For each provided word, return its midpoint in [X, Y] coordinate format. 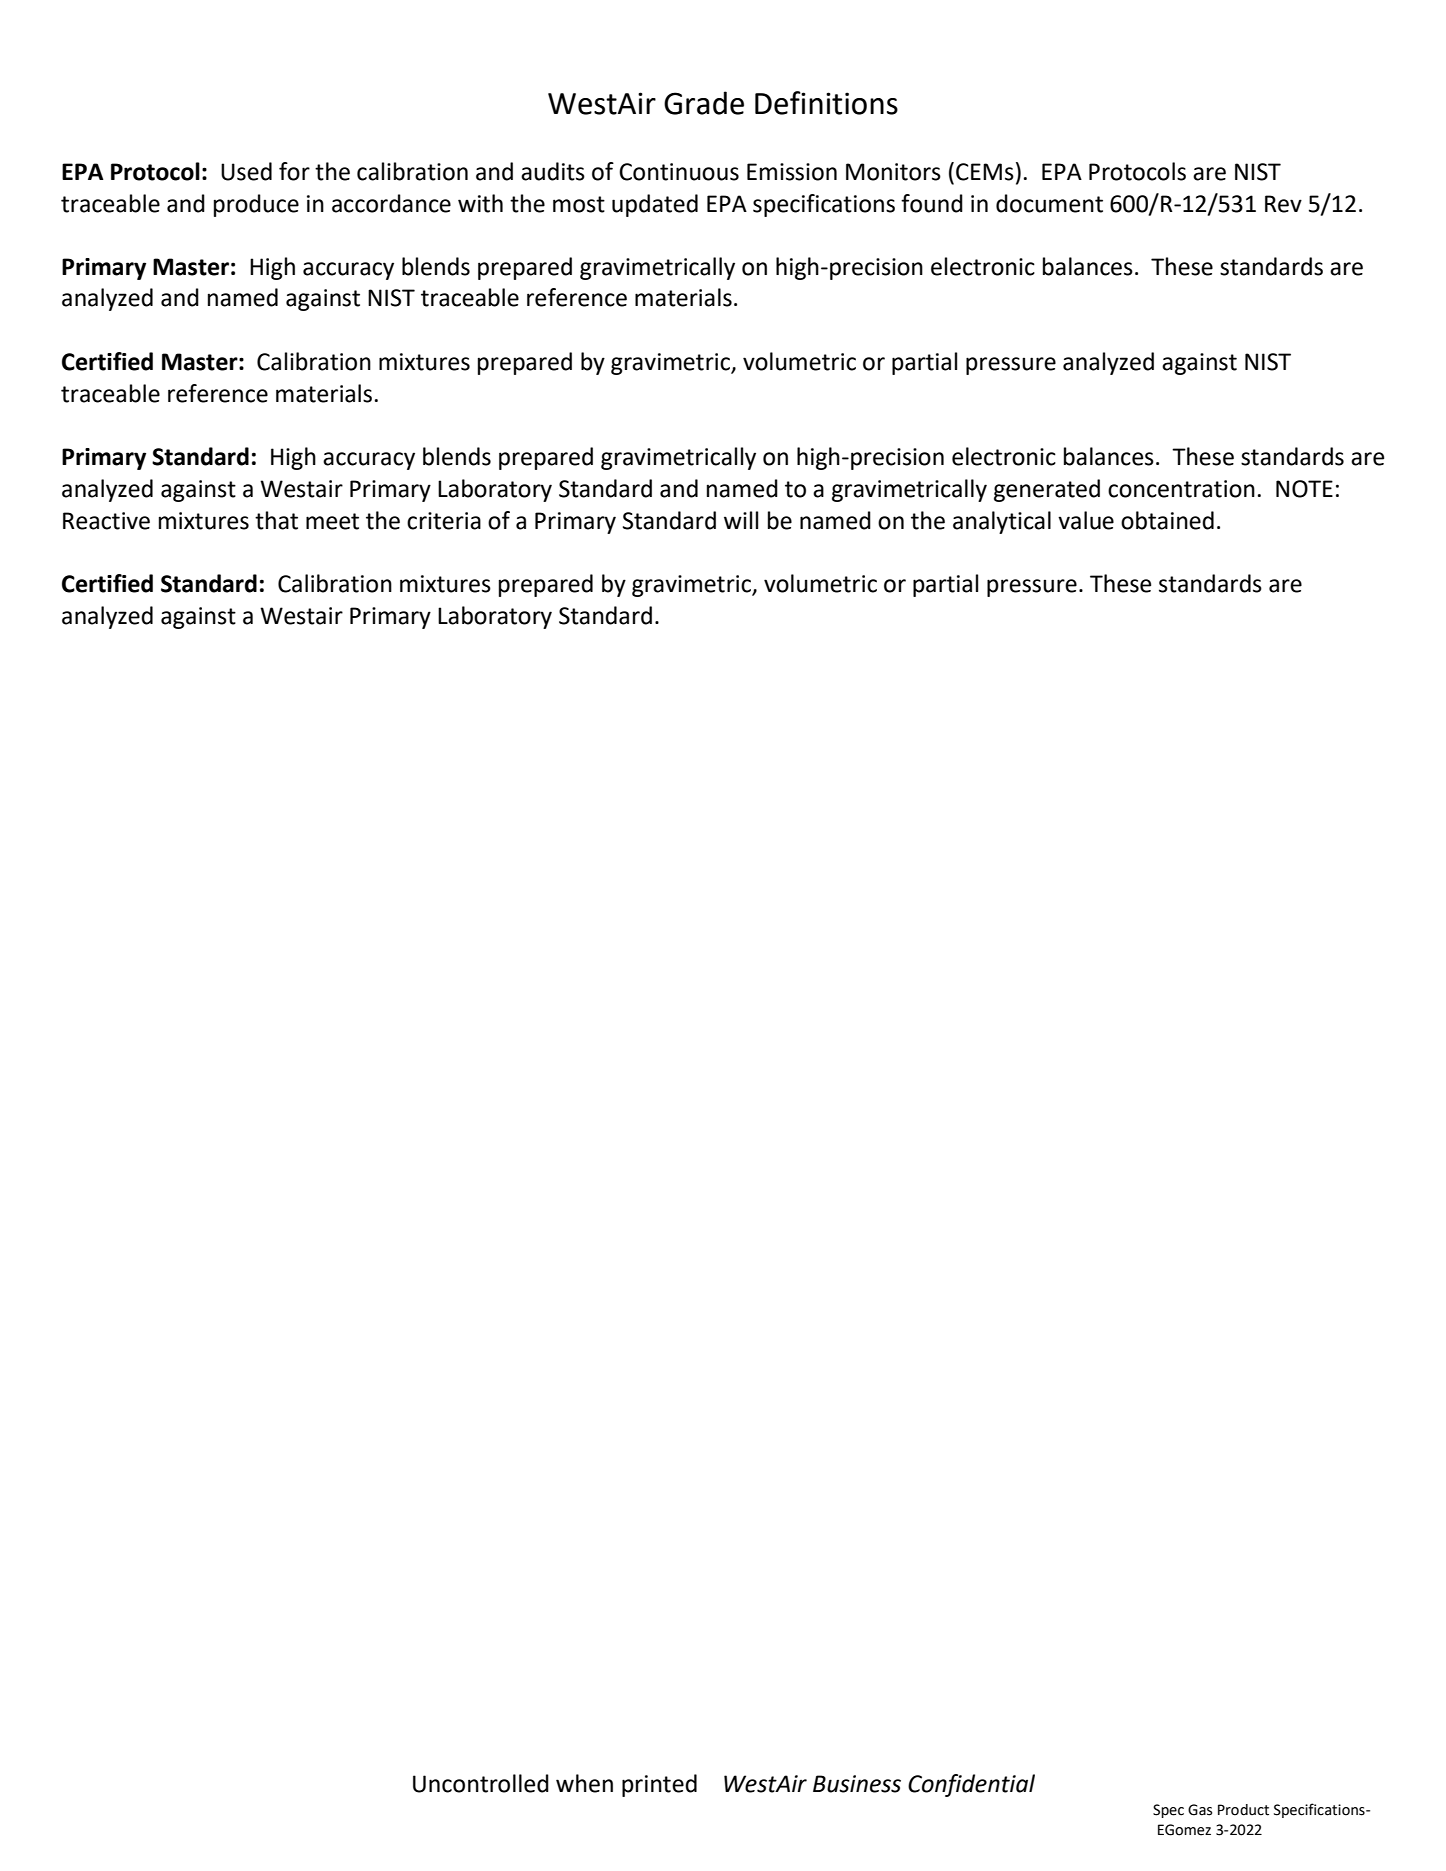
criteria [444, 521]
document [1049, 203]
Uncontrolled [481, 1783]
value [1086, 520]
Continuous [679, 172]
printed [659, 1785]
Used [246, 171]
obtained [1167, 520]
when [584, 1783]
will [741, 520]
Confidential [971, 1785]
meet [332, 521]
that [276, 520]
